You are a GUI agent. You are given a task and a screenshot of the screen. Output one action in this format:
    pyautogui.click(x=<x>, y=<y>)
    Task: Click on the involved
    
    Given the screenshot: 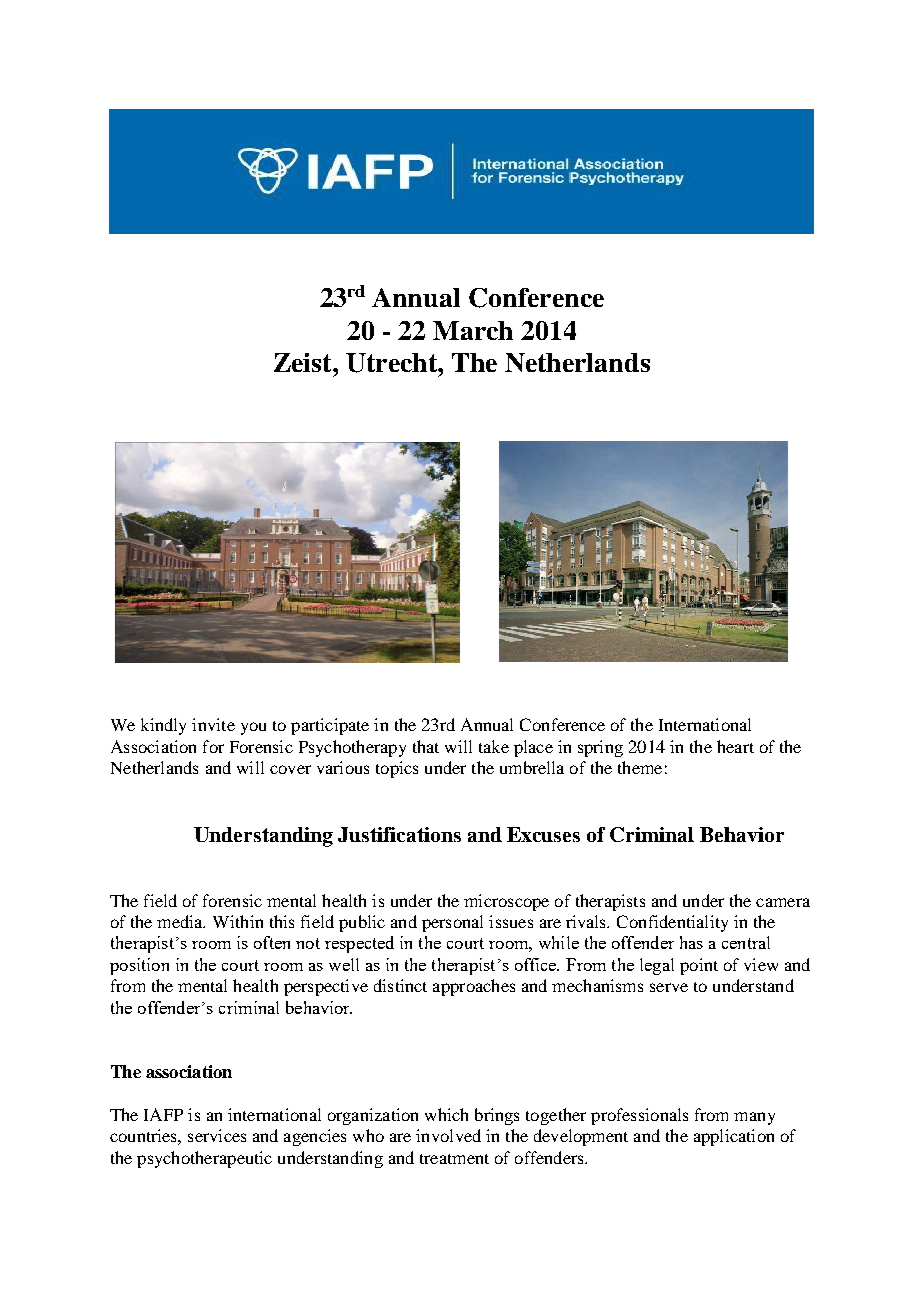 What is the action you would take?
    pyautogui.click(x=448, y=1135)
